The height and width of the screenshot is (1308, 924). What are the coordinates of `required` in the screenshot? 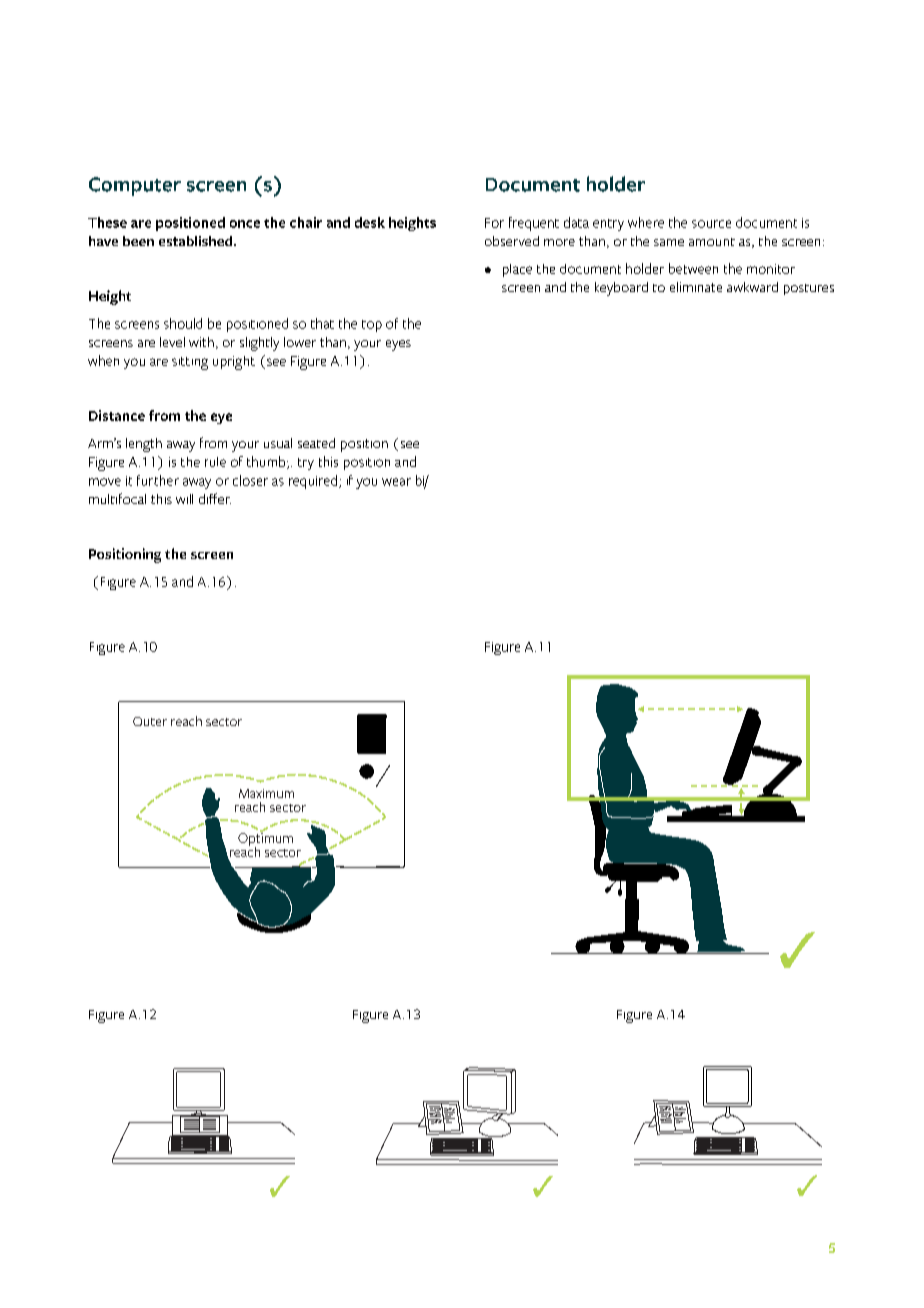 It's located at (313, 482).
